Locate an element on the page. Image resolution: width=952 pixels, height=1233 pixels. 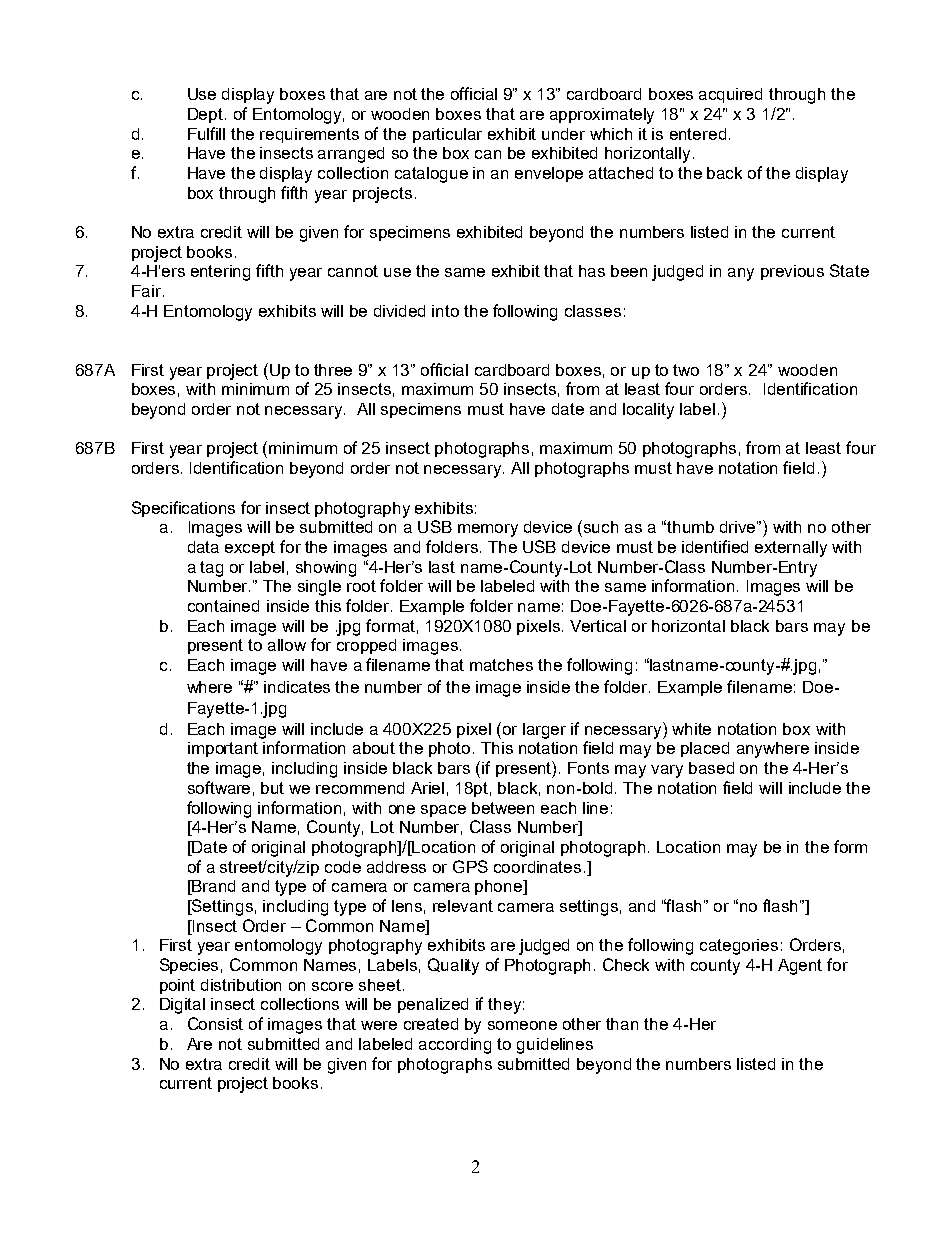
into is located at coordinates (445, 311).
